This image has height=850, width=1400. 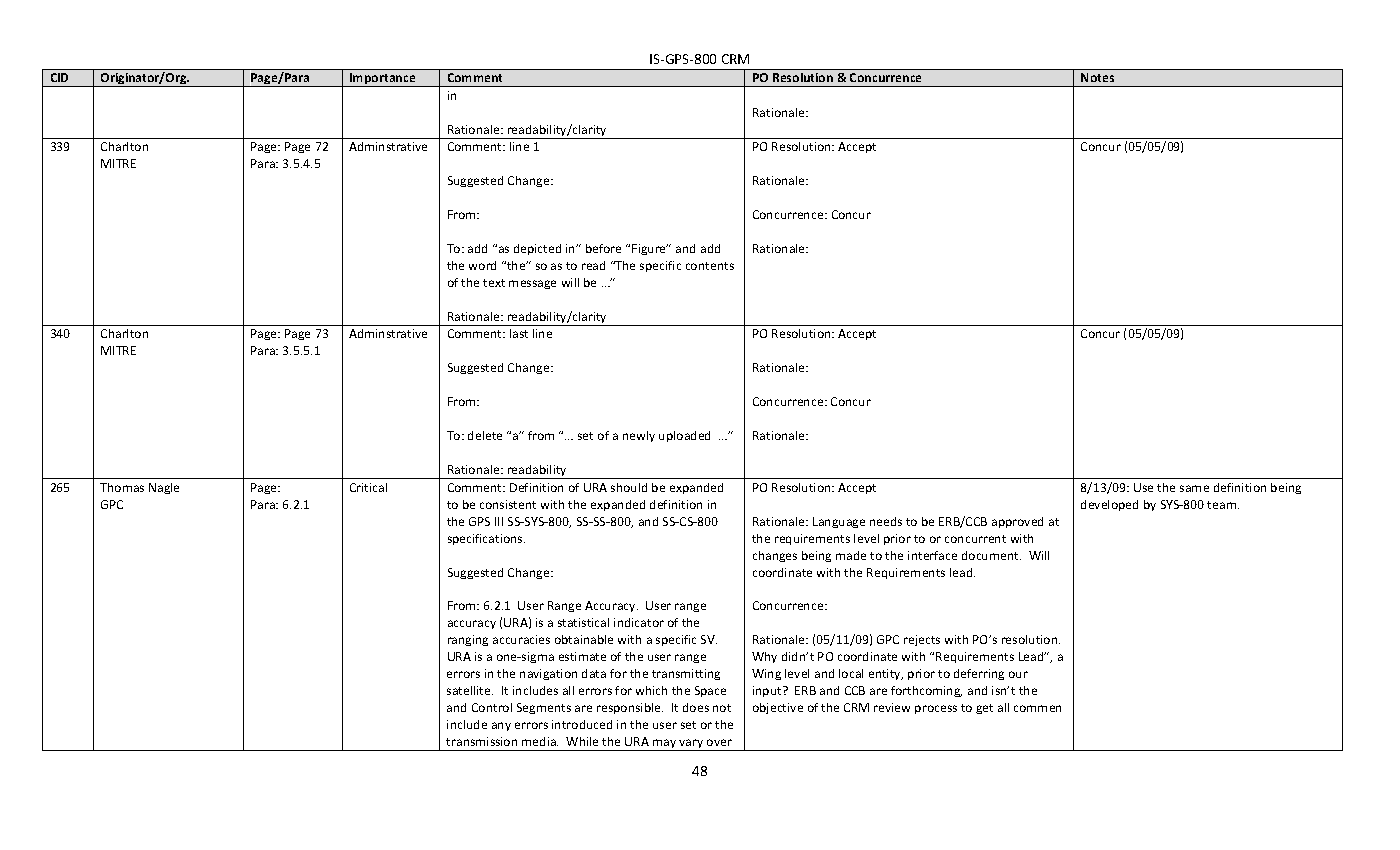 I want to click on Importance, so click(x=383, y=80).
